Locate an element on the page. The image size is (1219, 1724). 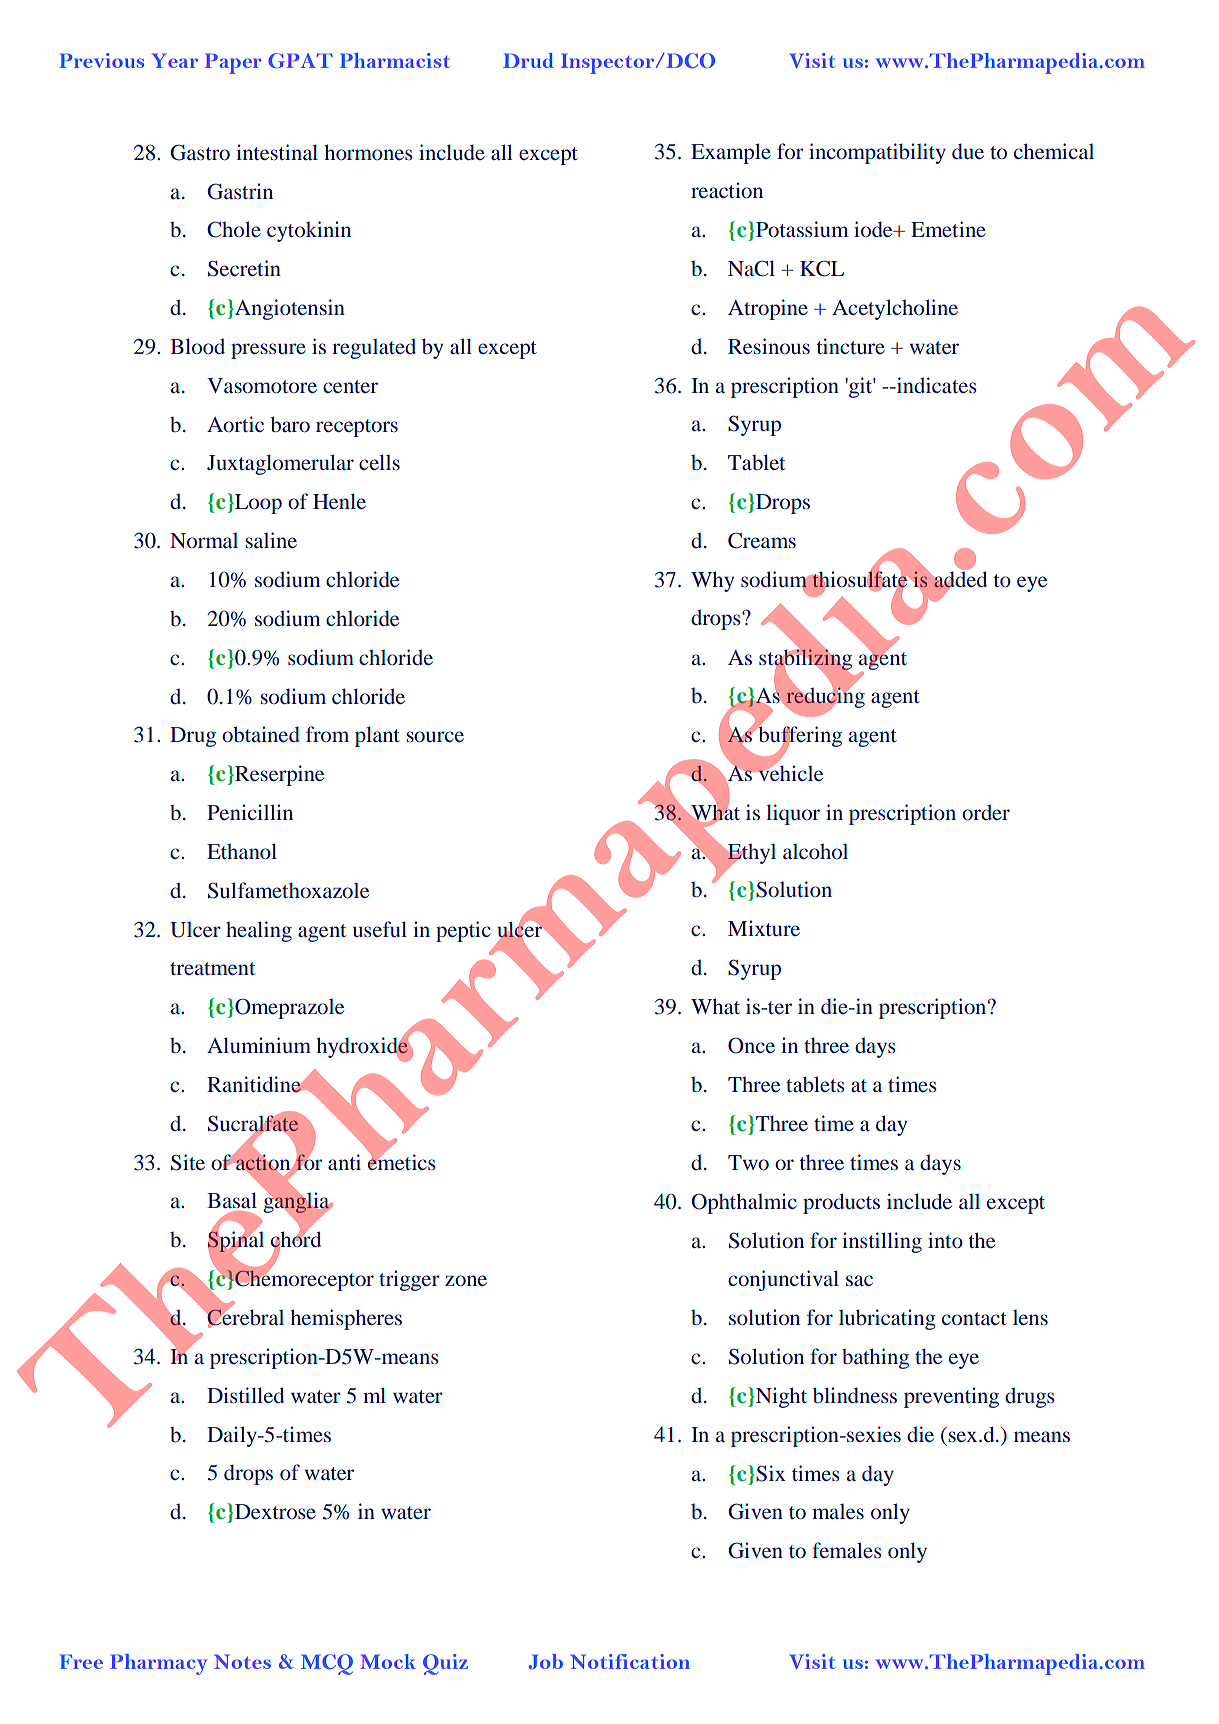
Example is located at coordinates (731, 153).
